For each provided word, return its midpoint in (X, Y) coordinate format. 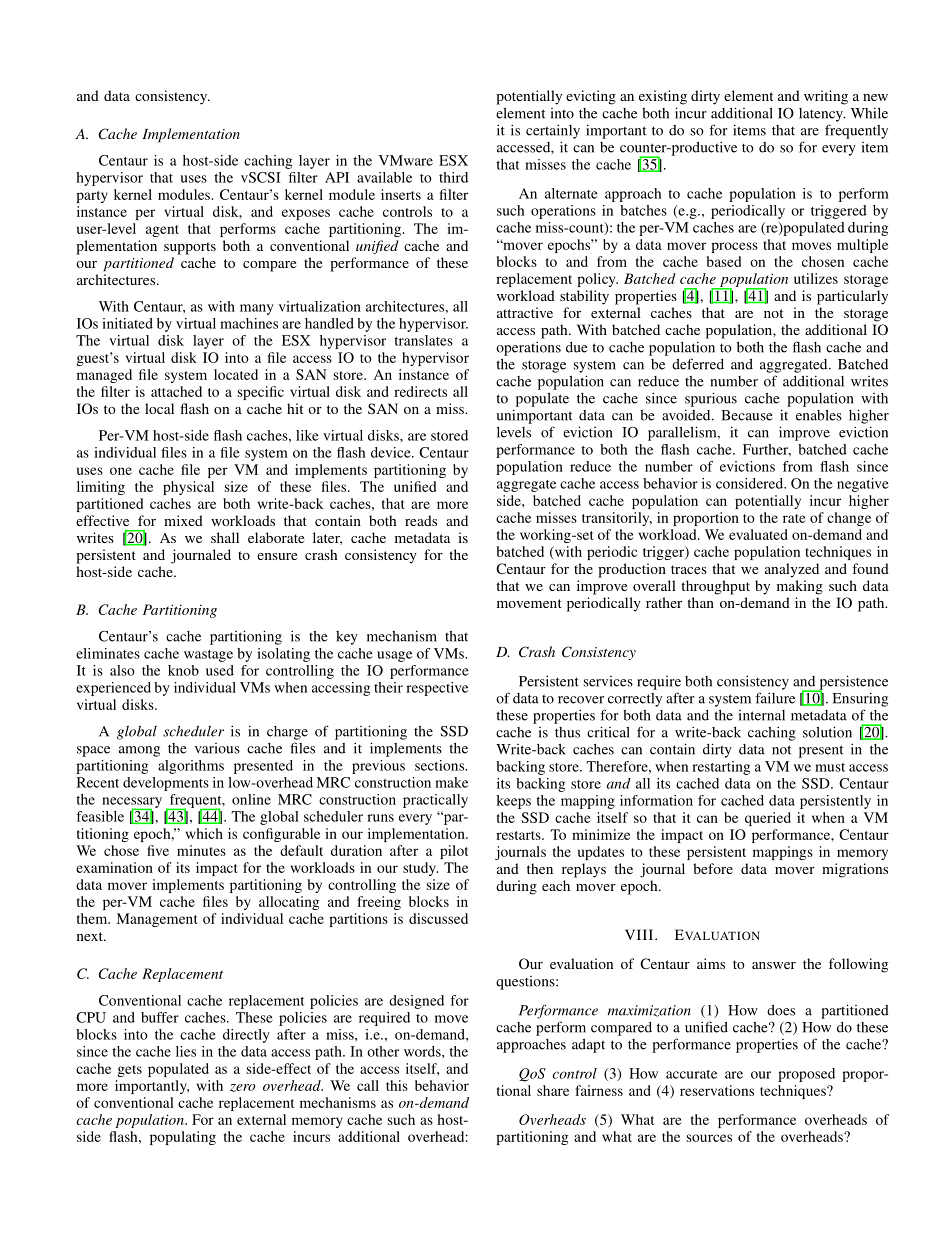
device (392, 452)
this (397, 1085)
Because (747, 415)
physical (188, 488)
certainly (553, 131)
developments (166, 784)
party (92, 197)
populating (183, 1138)
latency (822, 115)
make (451, 782)
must (830, 767)
